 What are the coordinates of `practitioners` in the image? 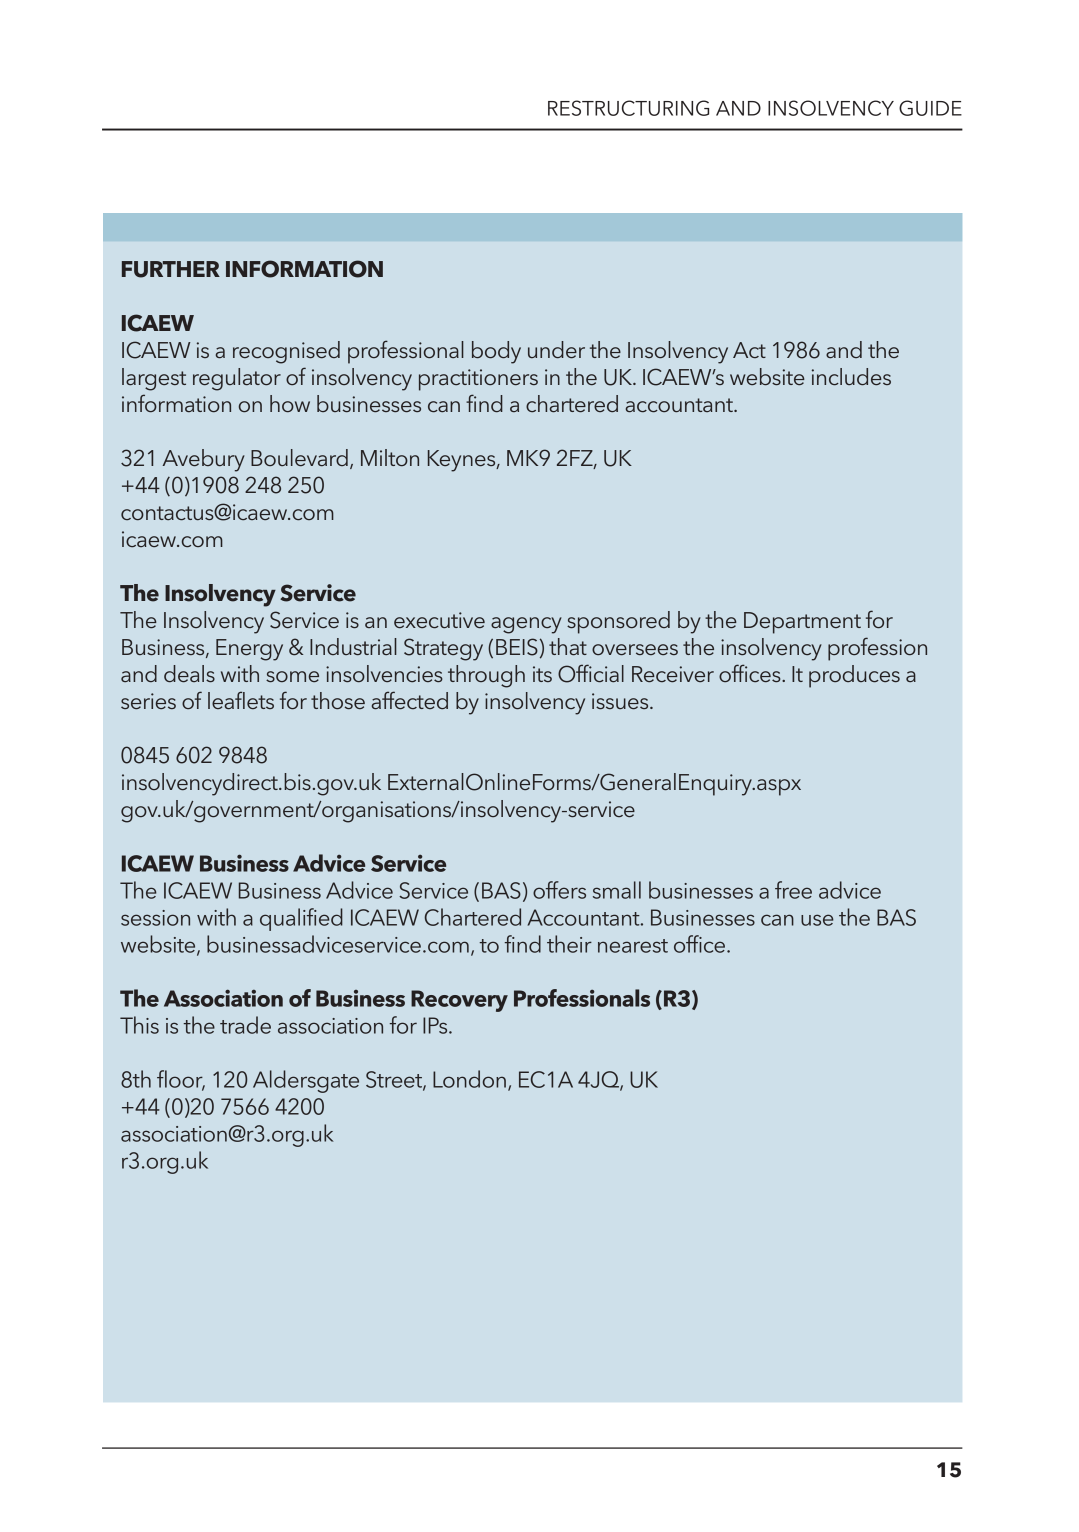 It's located at (478, 380).
